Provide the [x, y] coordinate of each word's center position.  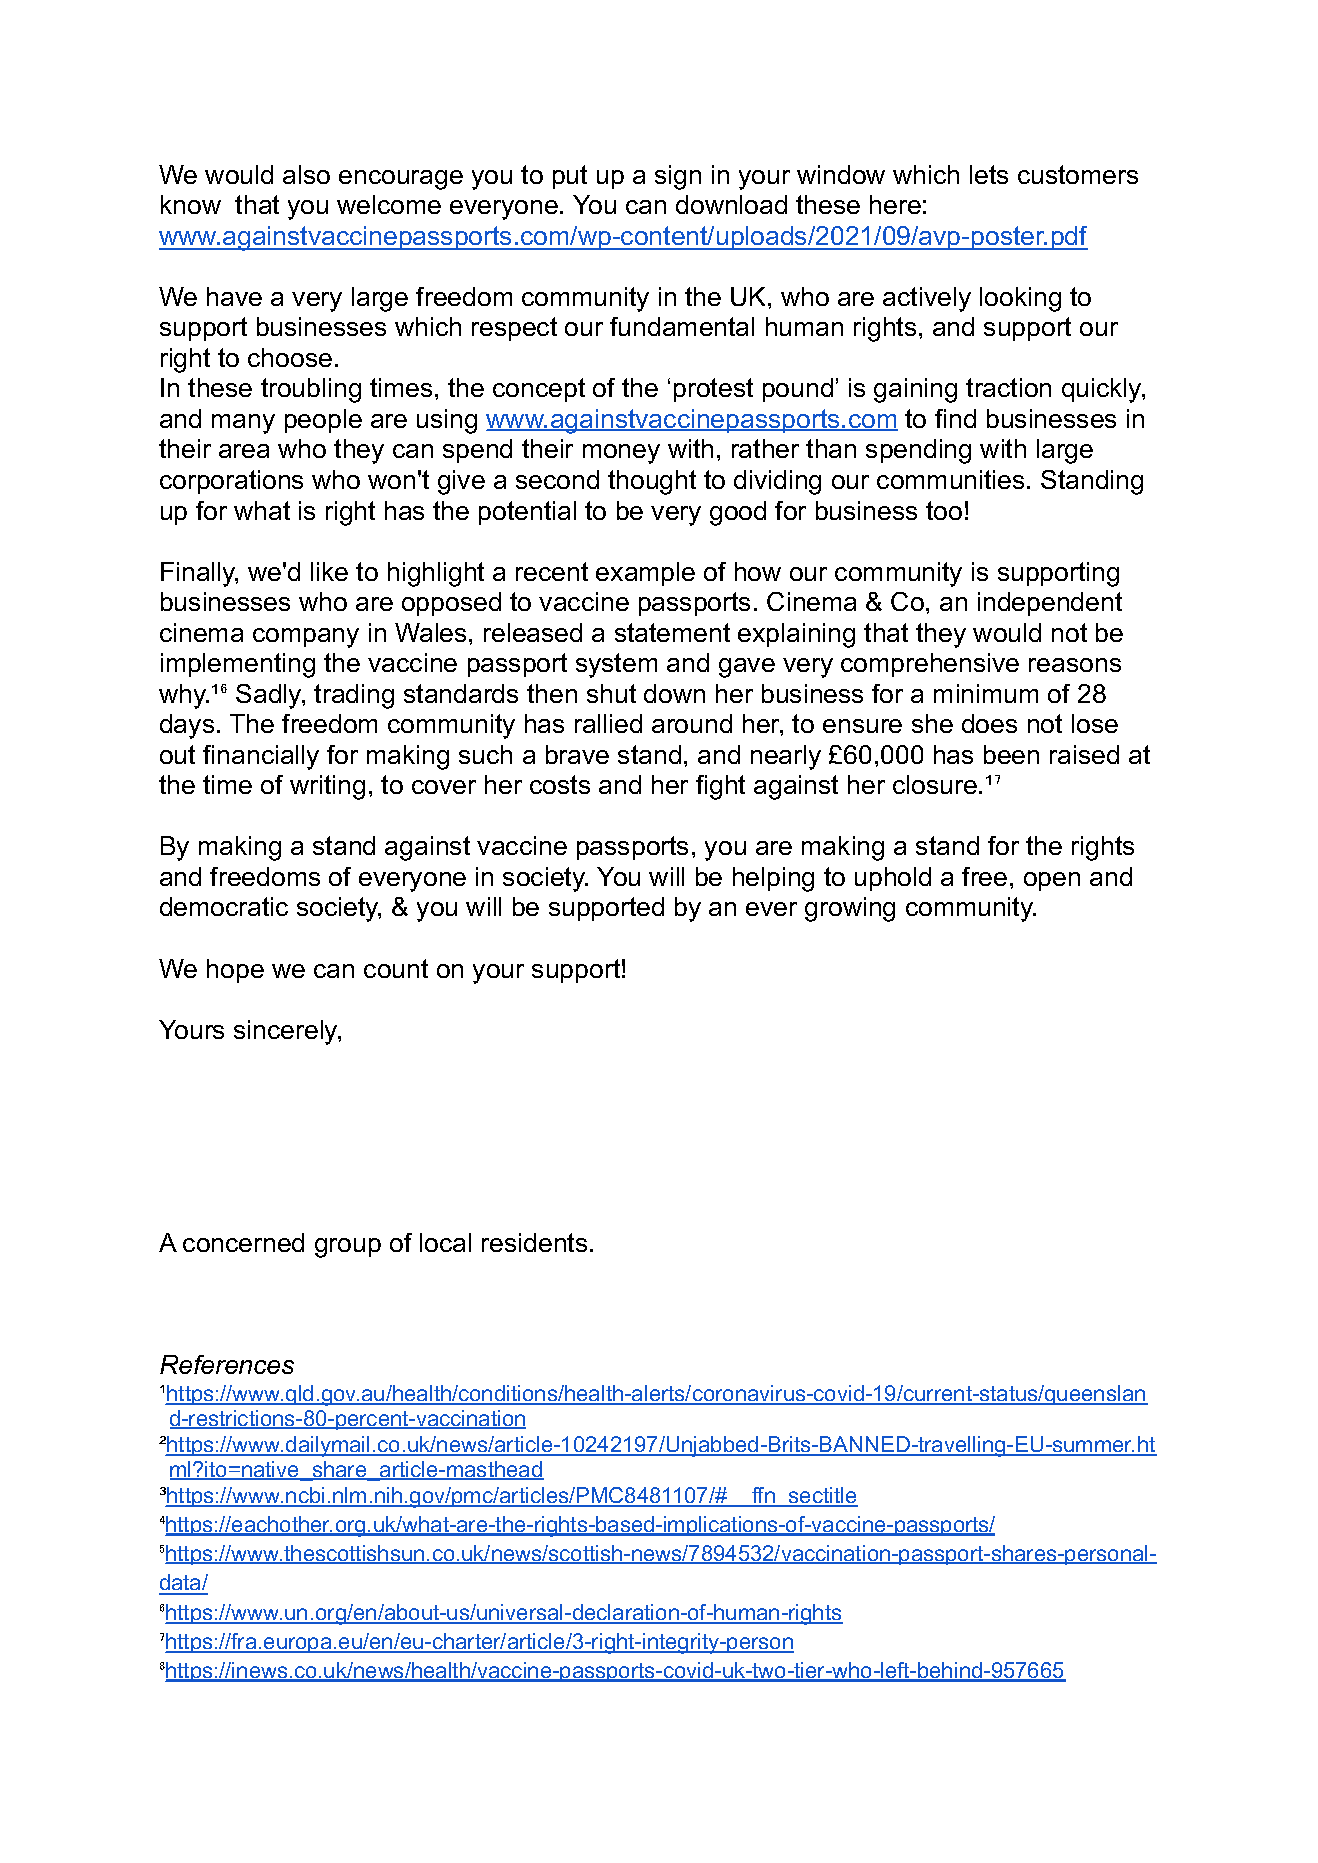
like [329, 571]
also [306, 174]
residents [534, 1242]
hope [235, 971]
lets [989, 174]
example [645, 574]
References [227, 1364]
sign [678, 177]
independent [1050, 604]
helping [773, 879]
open [1052, 881]
